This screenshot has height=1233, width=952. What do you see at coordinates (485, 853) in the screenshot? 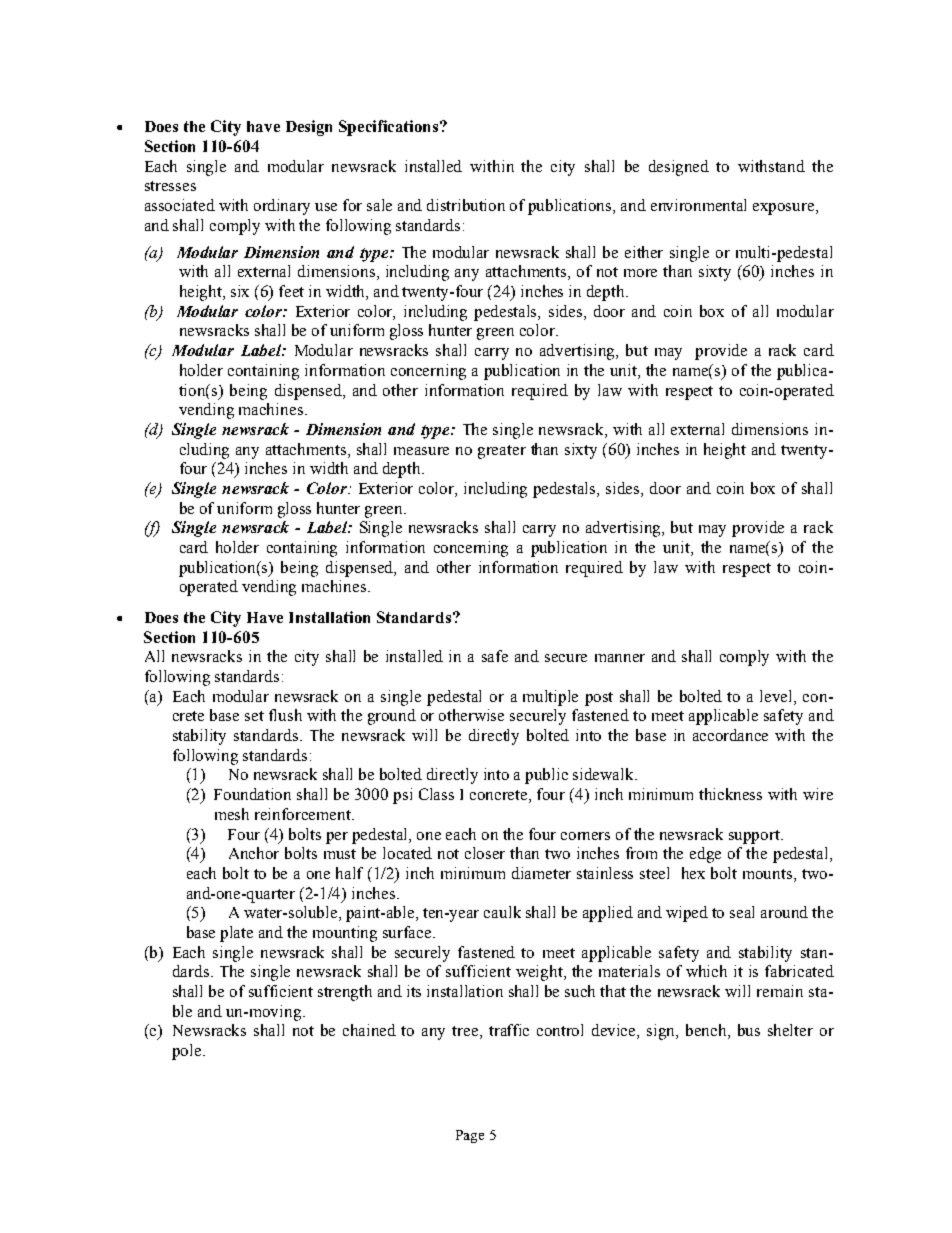
I see `closer` at bounding box center [485, 853].
